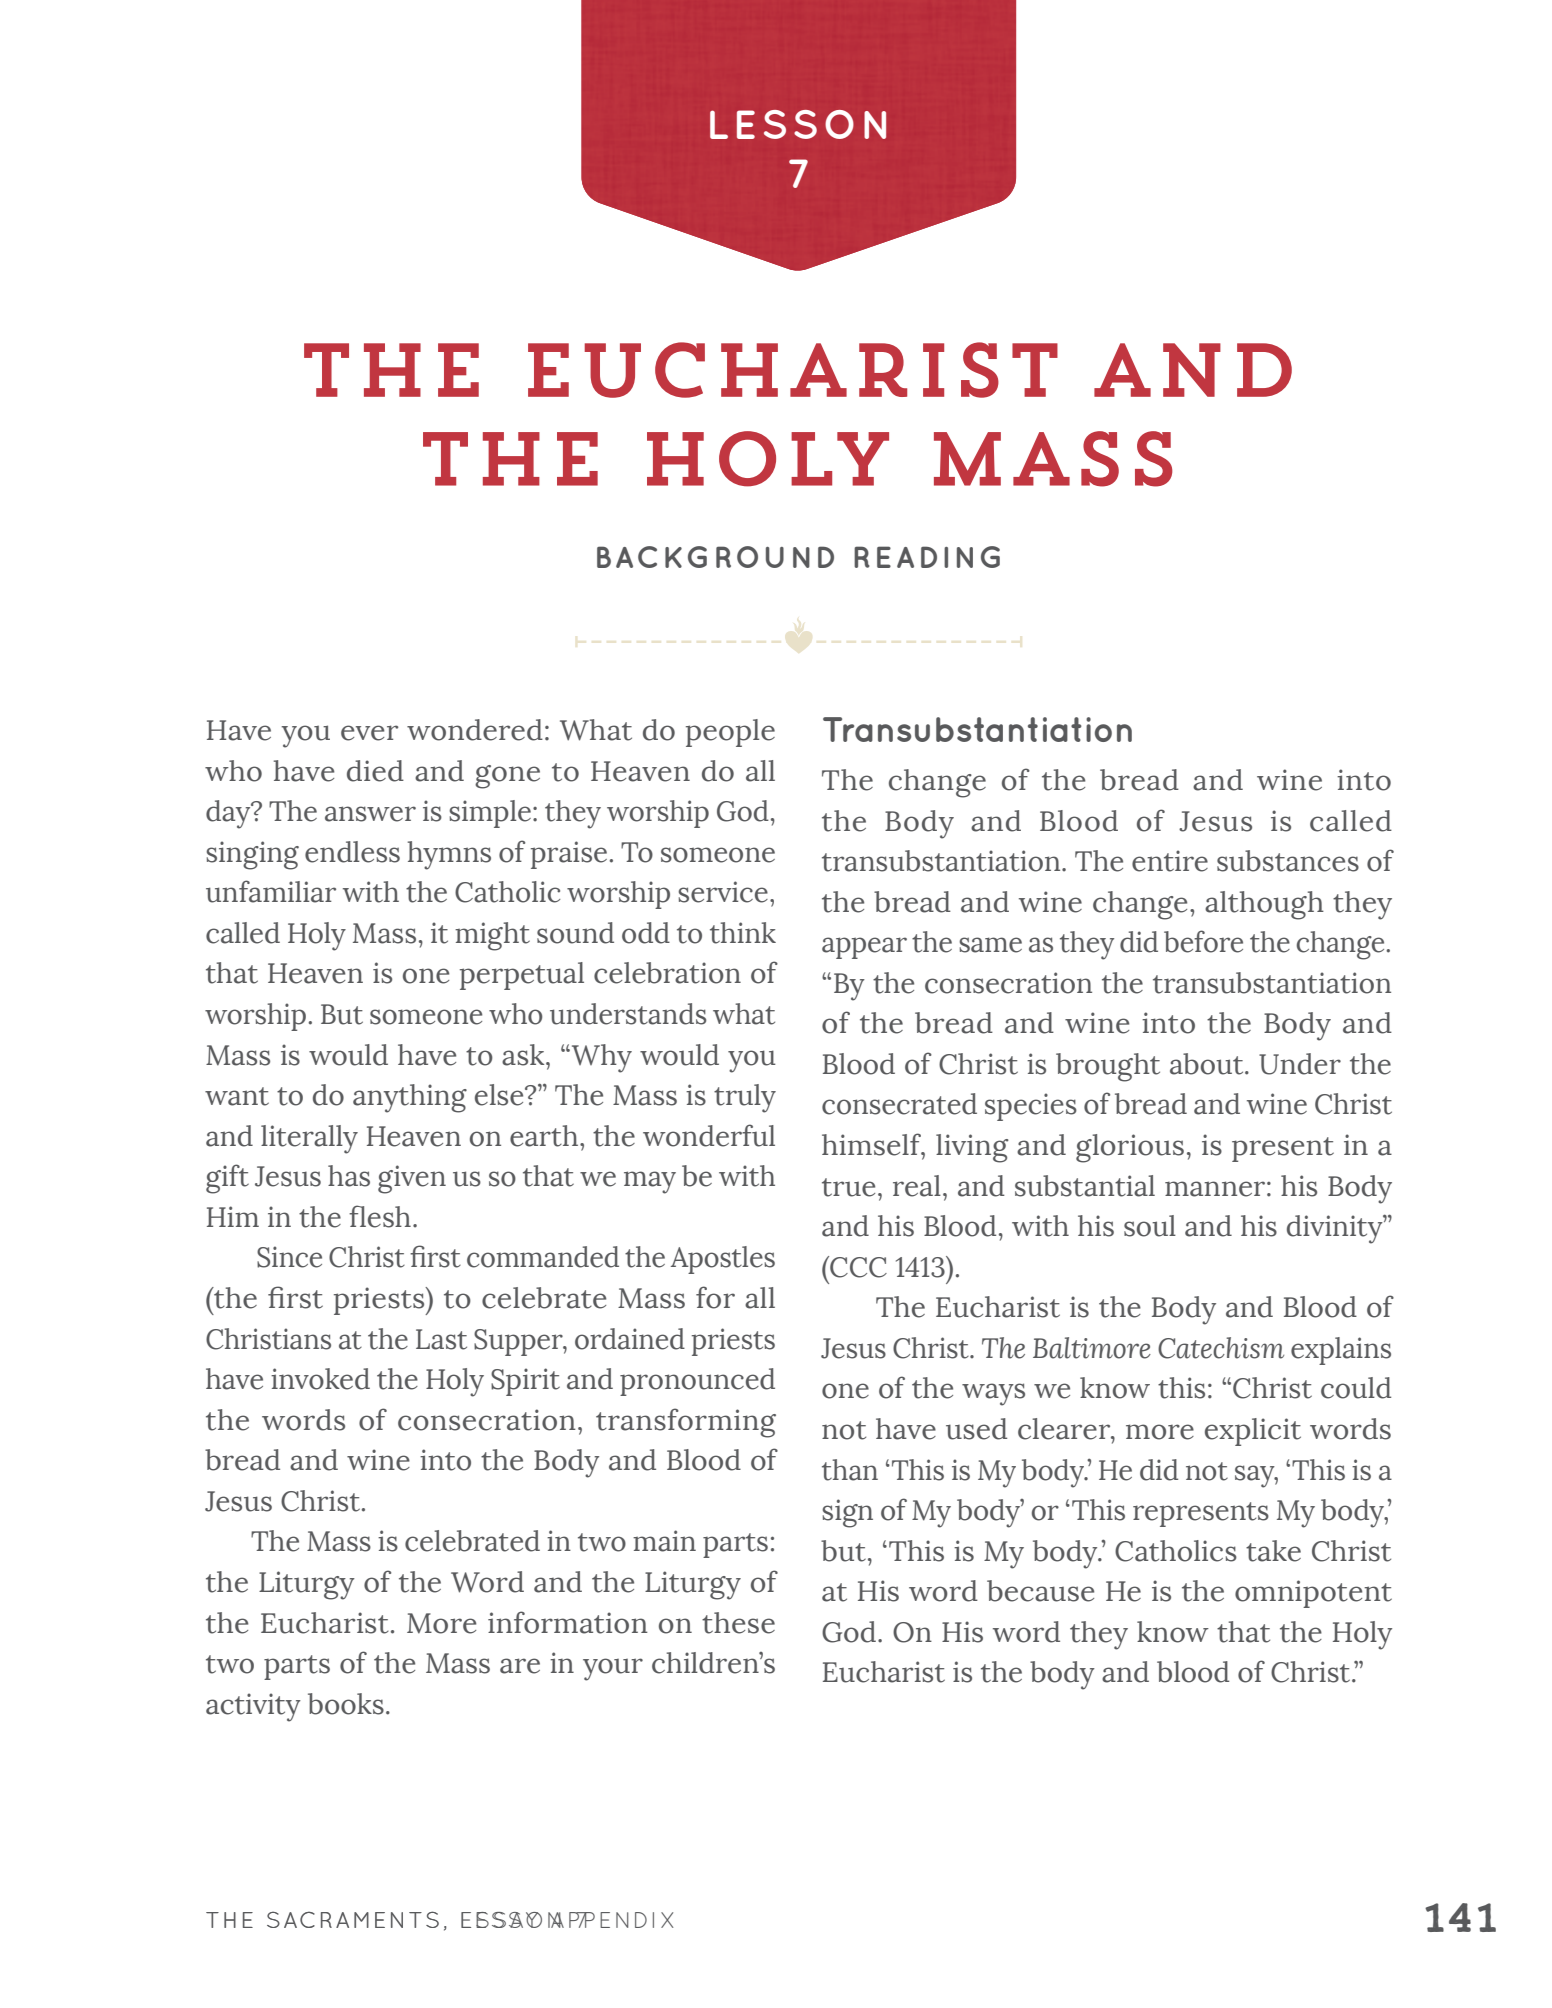 Image resolution: width=1552 pixels, height=2008 pixels. What do you see at coordinates (1130, 1148) in the screenshot?
I see `glorious` at bounding box center [1130, 1148].
